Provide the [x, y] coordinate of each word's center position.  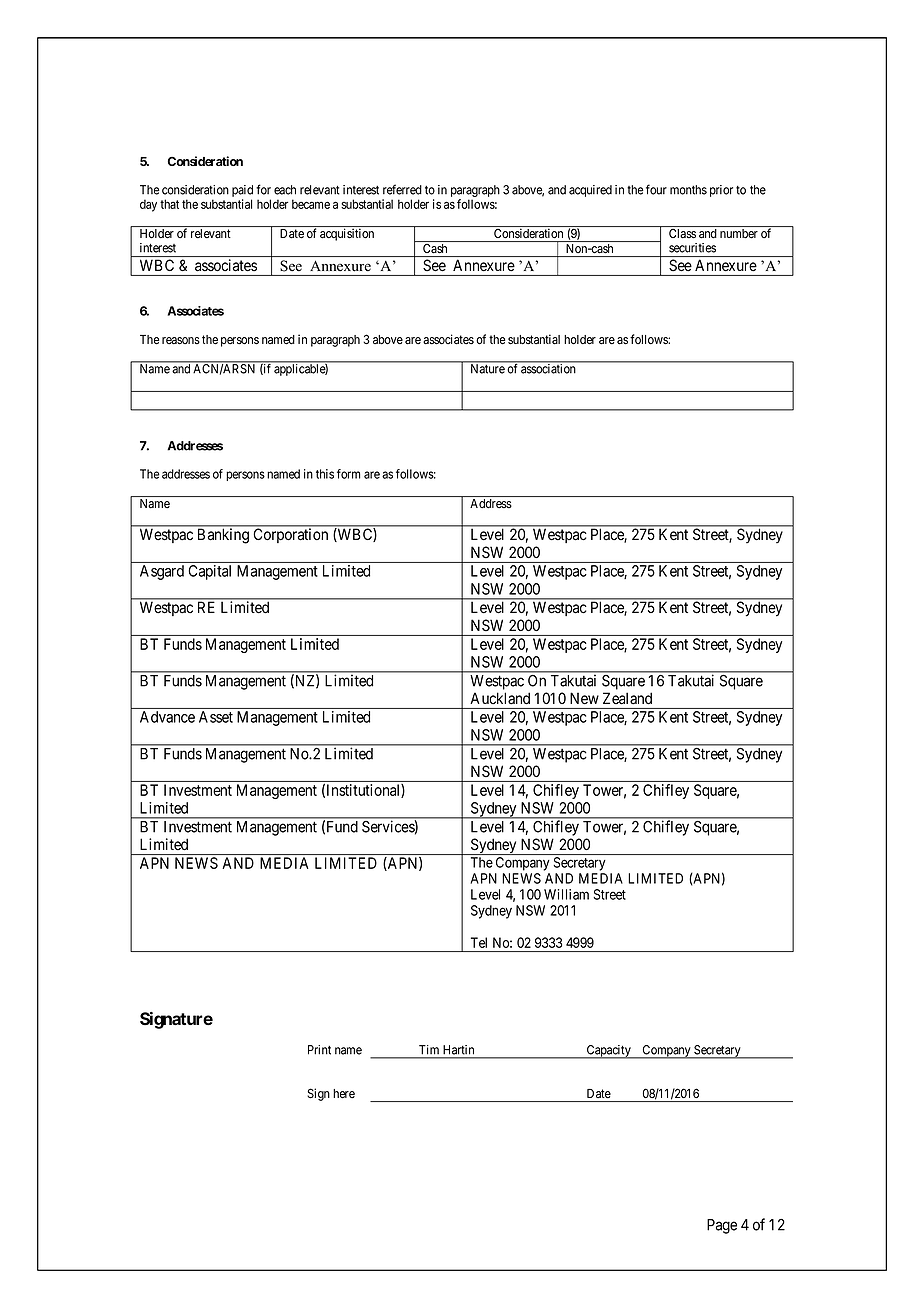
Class [682, 234]
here [344, 1094]
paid [242, 192]
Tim [429, 1049]
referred [402, 189]
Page [722, 1226]
